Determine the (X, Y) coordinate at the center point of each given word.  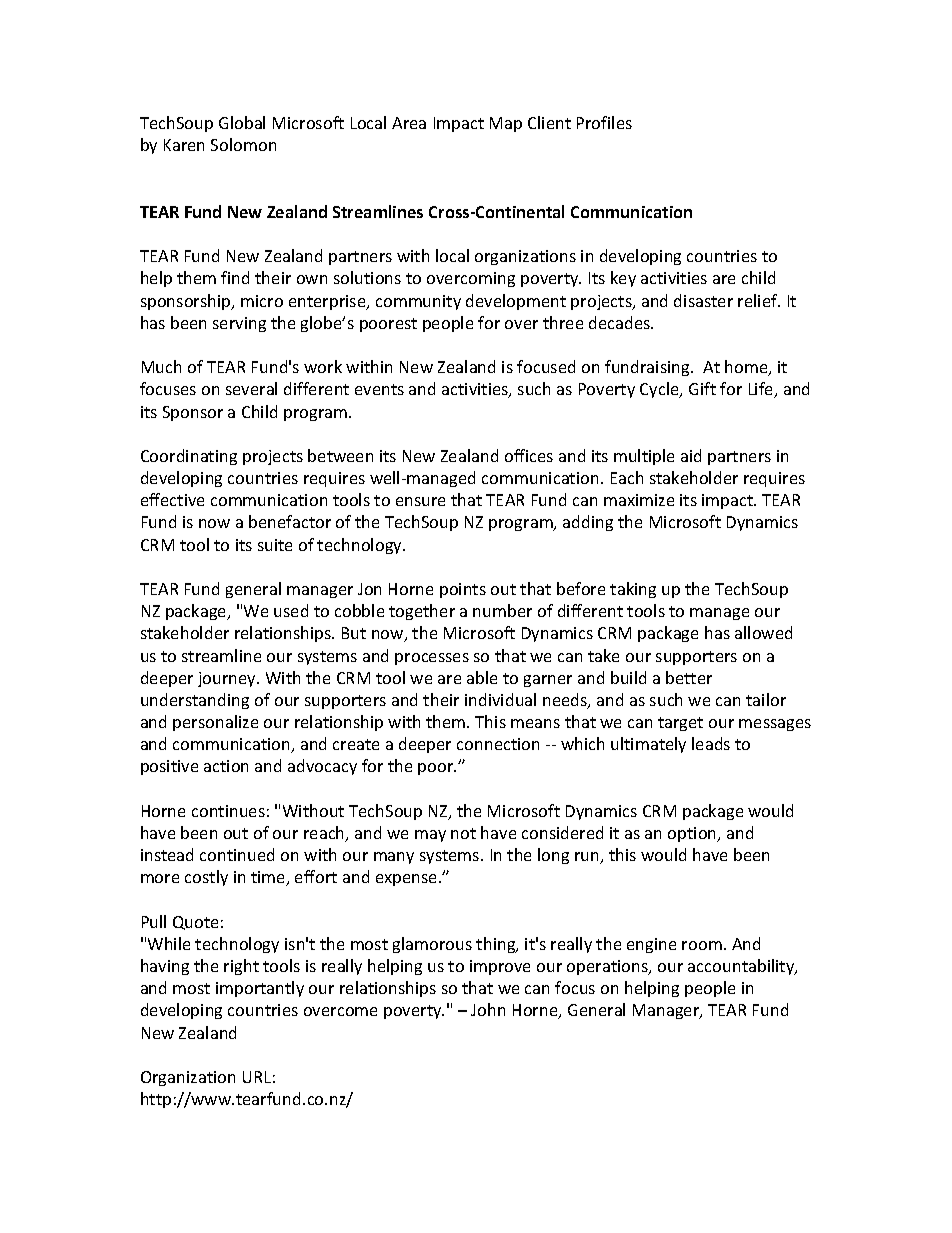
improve (500, 967)
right (241, 967)
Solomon (243, 144)
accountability (742, 967)
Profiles (604, 122)
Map (506, 124)
